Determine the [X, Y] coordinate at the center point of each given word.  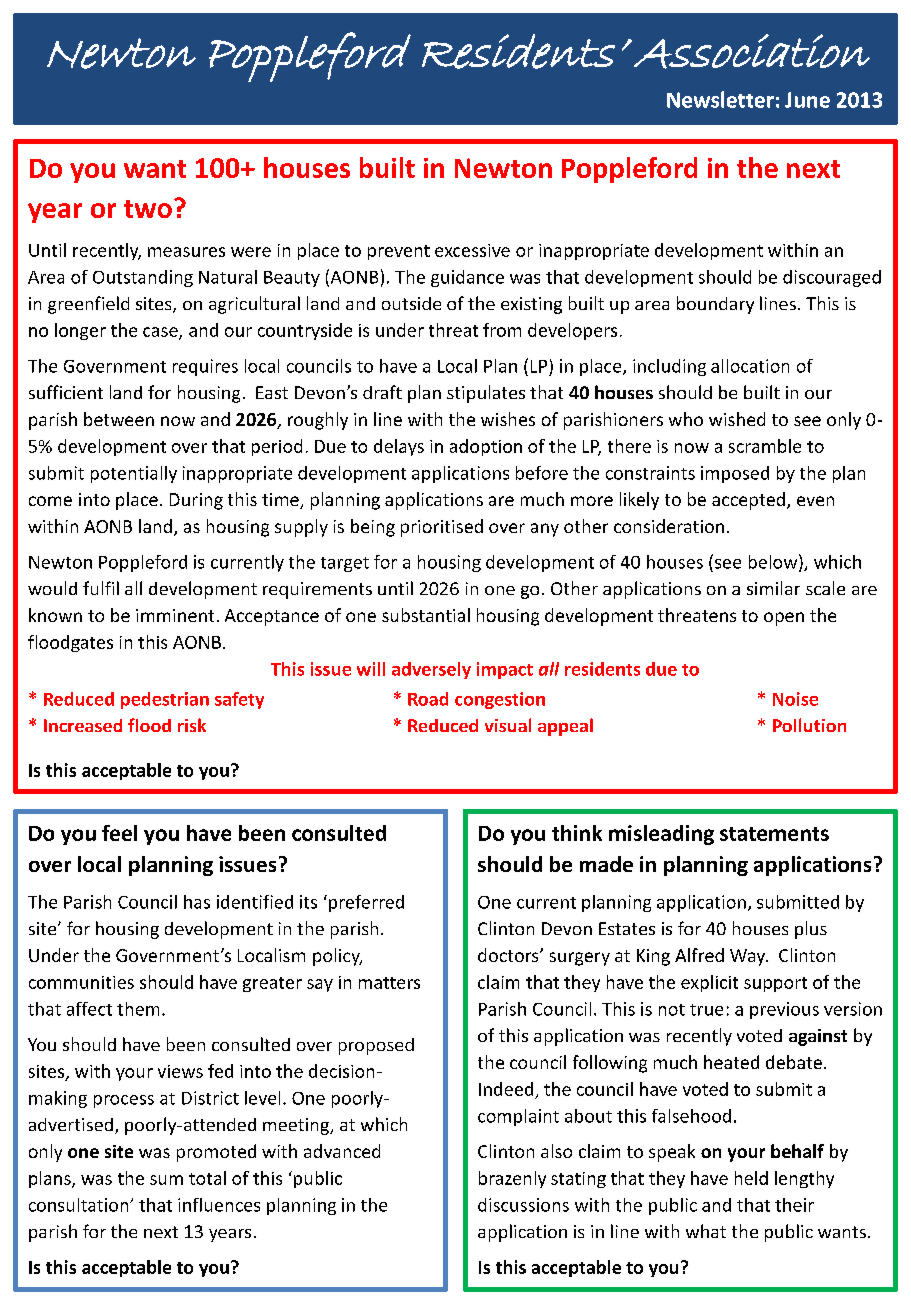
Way [749, 957]
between [119, 419]
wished [737, 419]
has [197, 902]
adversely [431, 670]
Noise [795, 699]
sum [166, 1180]
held [751, 1178]
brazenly [512, 1179]
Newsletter [720, 99]
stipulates [486, 394]
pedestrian [165, 700]
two [148, 209]
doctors [509, 955]
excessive [472, 250]
